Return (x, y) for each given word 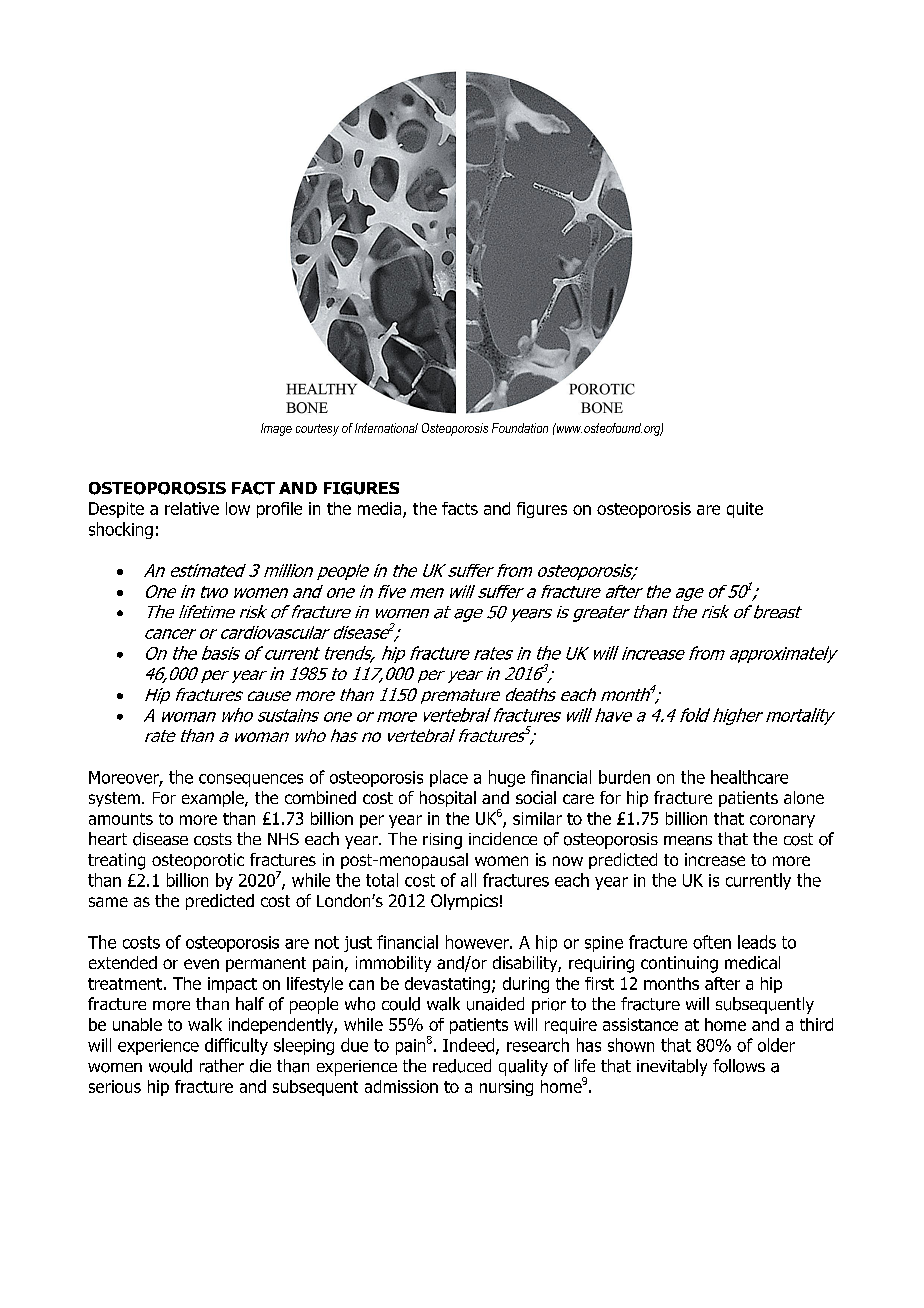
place (449, 778)
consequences (251, 780)
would (170, 1066)
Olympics (464, 902)
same (108, 902)
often (712, 942)
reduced (462, 1066)
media (381, 509)
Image (276, 429)
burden (624, 777)
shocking (121, 530)
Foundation (520, 428)
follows (739, 1066)
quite (745, 510)
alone (804, 797)
